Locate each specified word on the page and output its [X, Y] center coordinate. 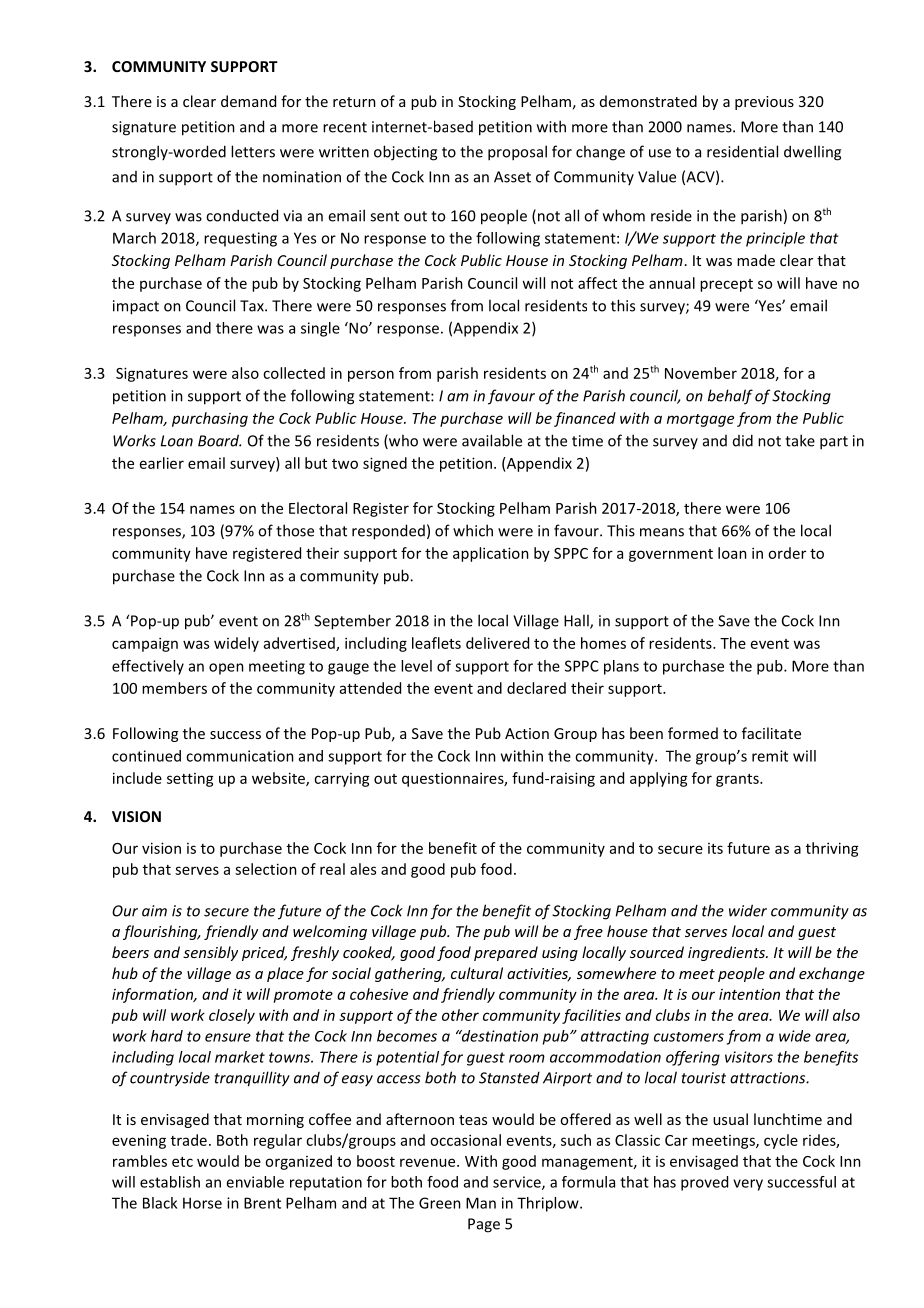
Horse [202, 1203]
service [518, 1183]
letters [253, 151]
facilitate [771, 733]
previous [764, 103]
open [226, 669]
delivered [497, 643]
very [748, 1185]
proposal [517, 153]
